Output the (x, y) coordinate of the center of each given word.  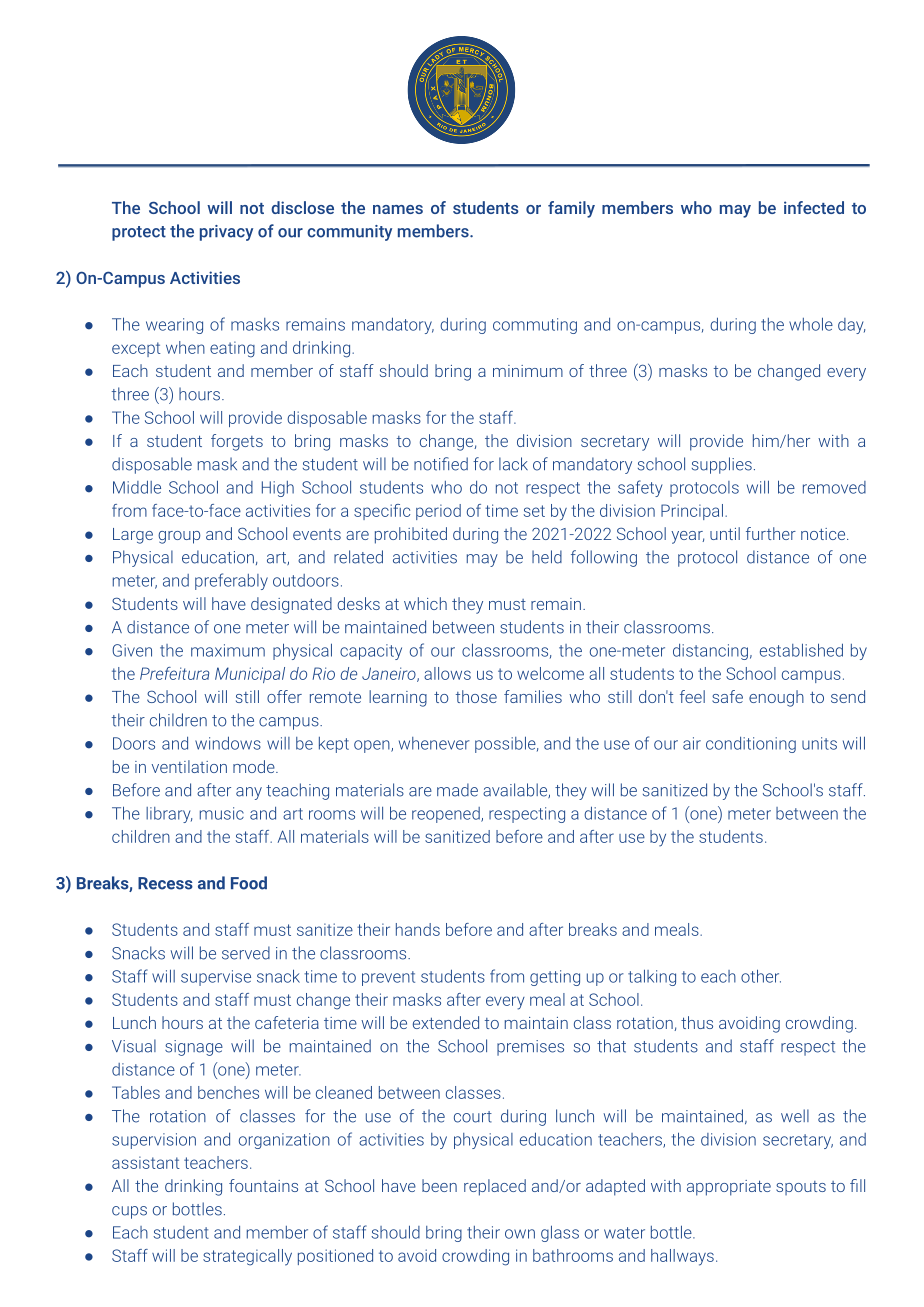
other (761, 976)
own (520, 1234)
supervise (216, 978)
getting (555, 978)
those (476, 696)
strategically (247, 1257)
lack (513, 464)
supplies (722, 465)
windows (228, 743)
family (571, 209)
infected (814, 207)
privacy (226, 233)
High (278, 489)
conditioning (751, 745)
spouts (801, 1188)
